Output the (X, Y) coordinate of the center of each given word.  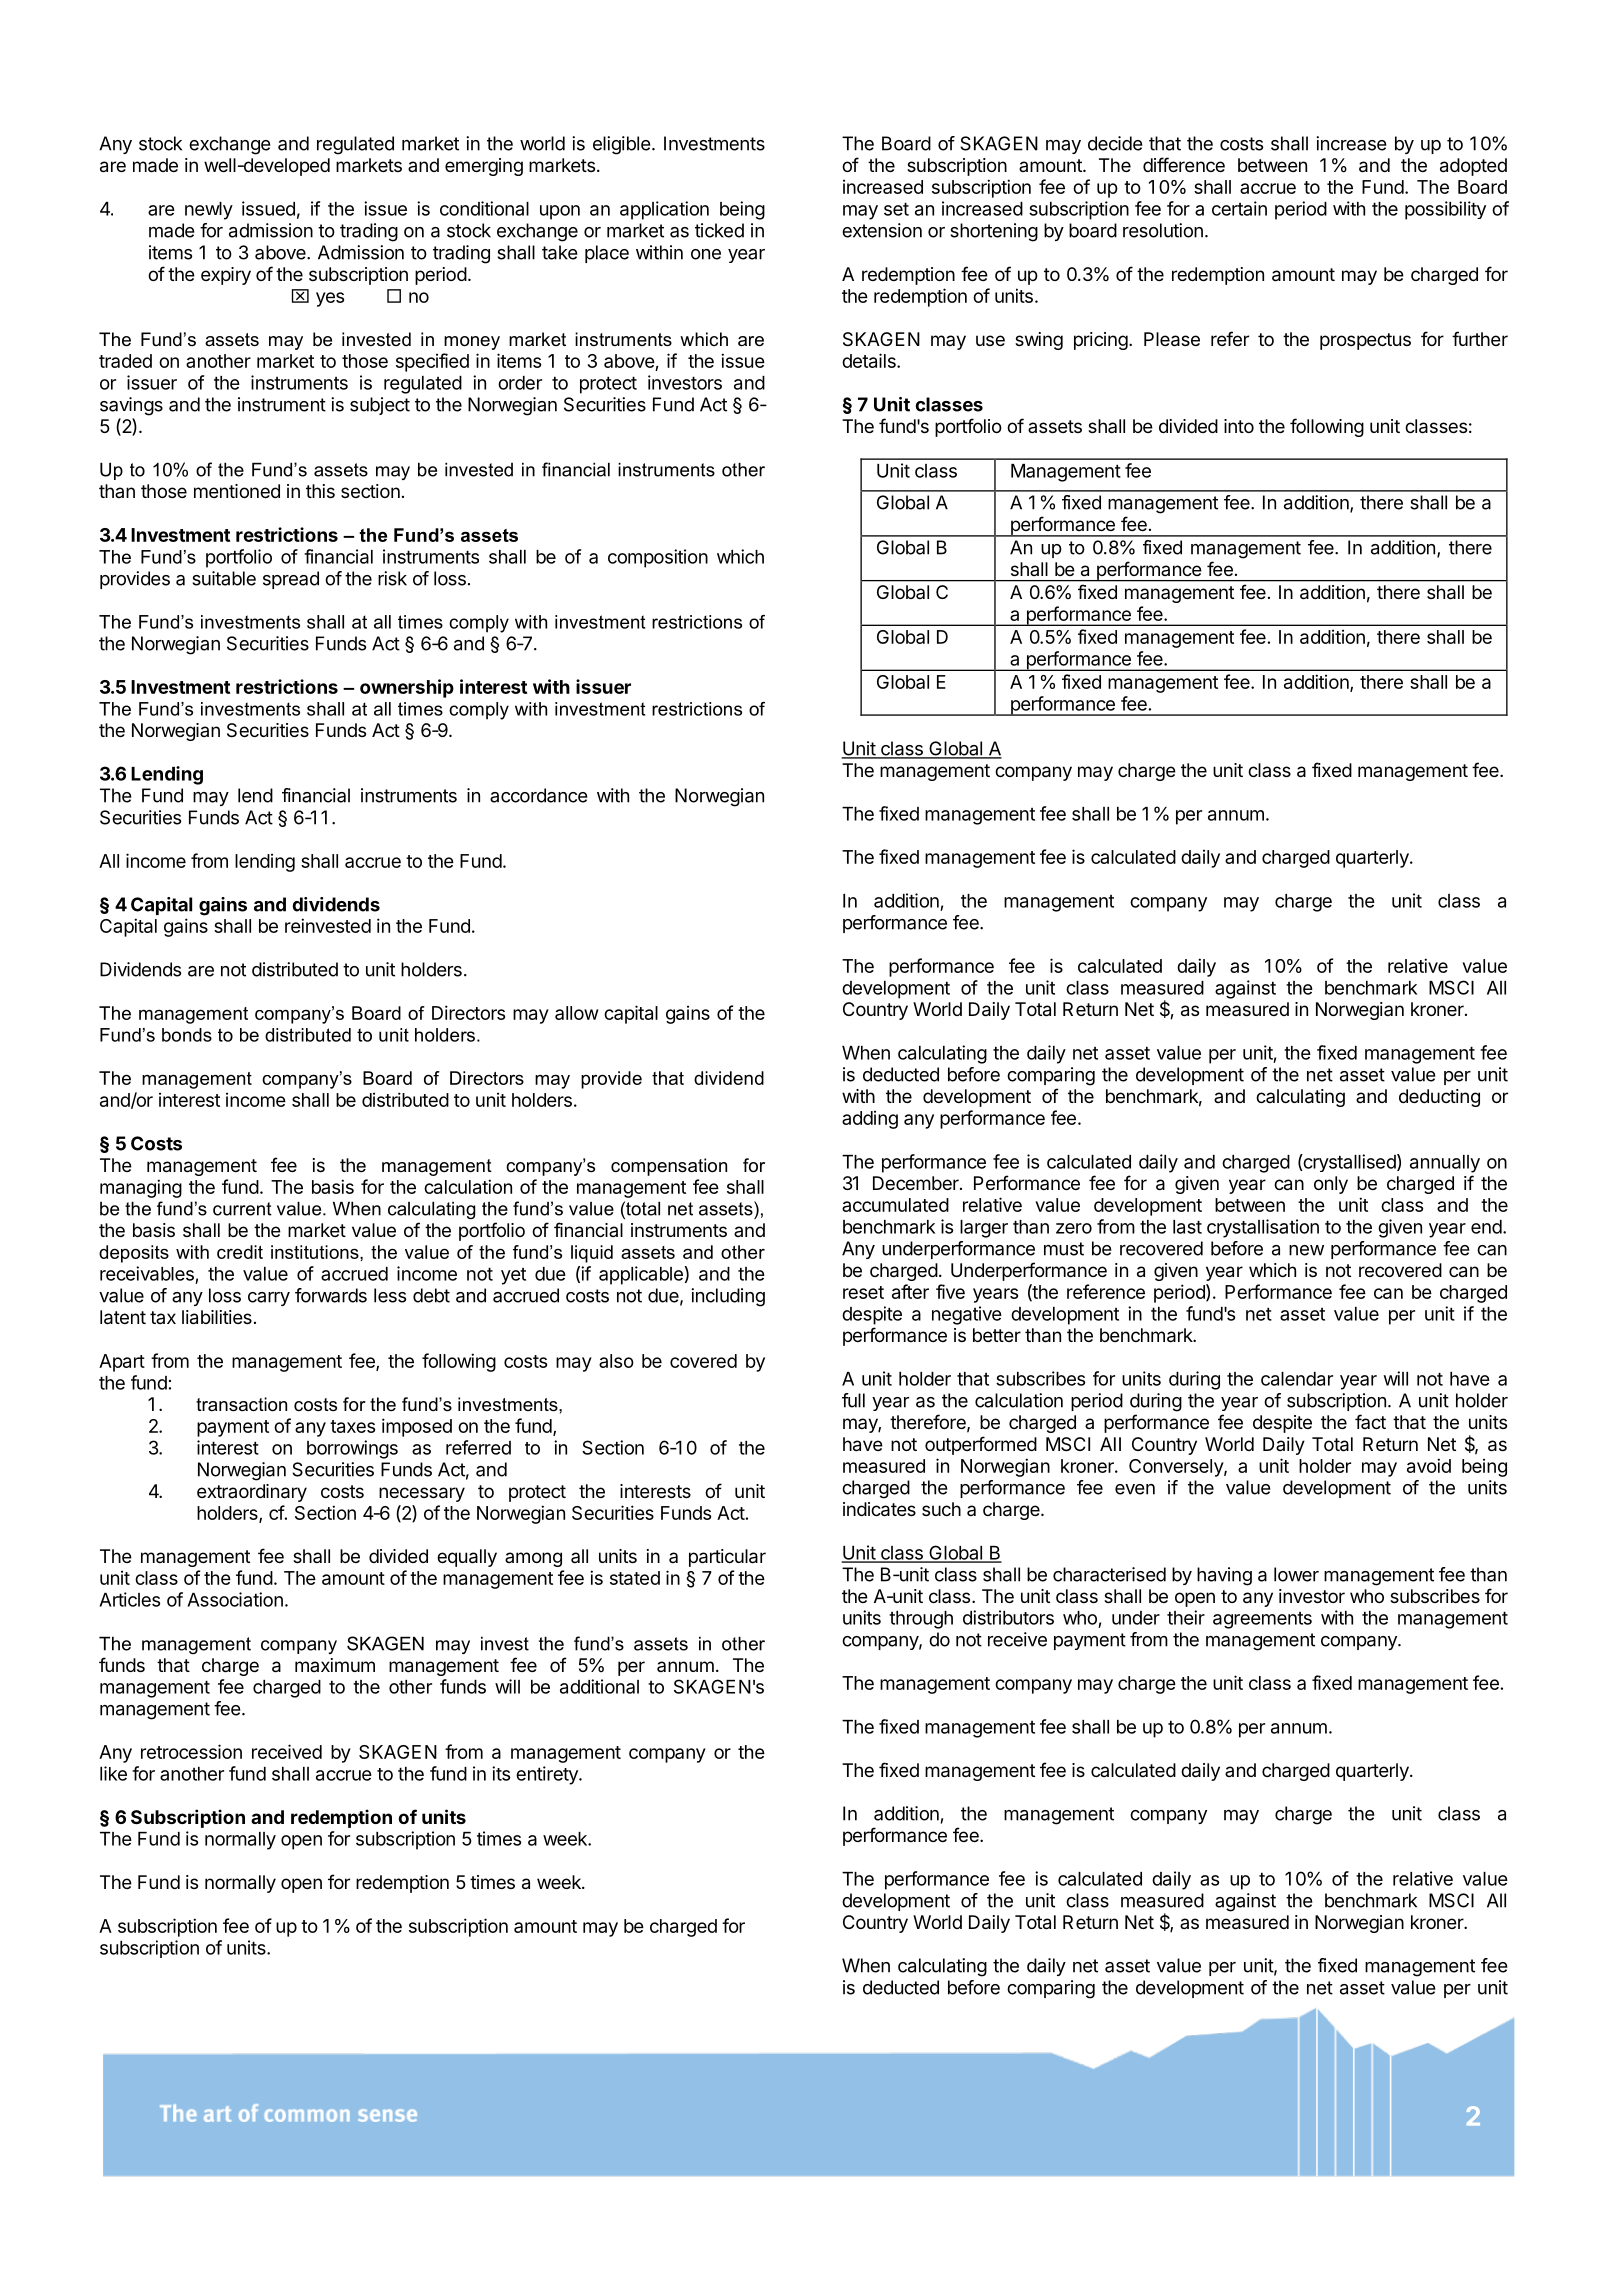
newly (209, 211)
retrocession (191, 1751)
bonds (187, 1035)
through (921, 1620)
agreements (1262, 1620)
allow (577, 1013)
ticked (719, 230)
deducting (1439, 1098)
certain (1239, 208)
